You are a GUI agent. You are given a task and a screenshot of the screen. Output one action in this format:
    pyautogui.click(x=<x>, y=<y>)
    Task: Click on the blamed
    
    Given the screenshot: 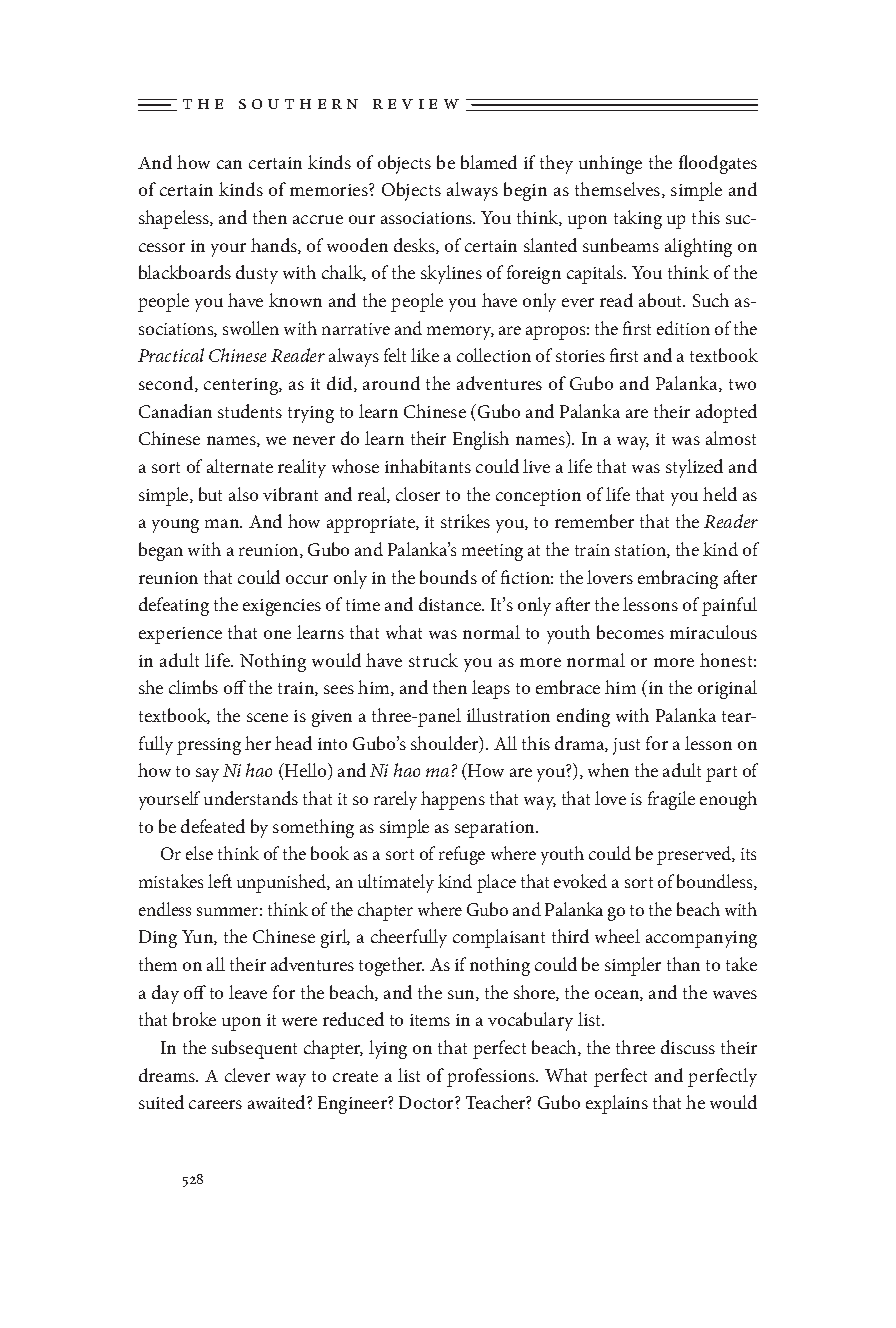 What is the action you would take?
    pyautogui.click(x=489, y=162)
